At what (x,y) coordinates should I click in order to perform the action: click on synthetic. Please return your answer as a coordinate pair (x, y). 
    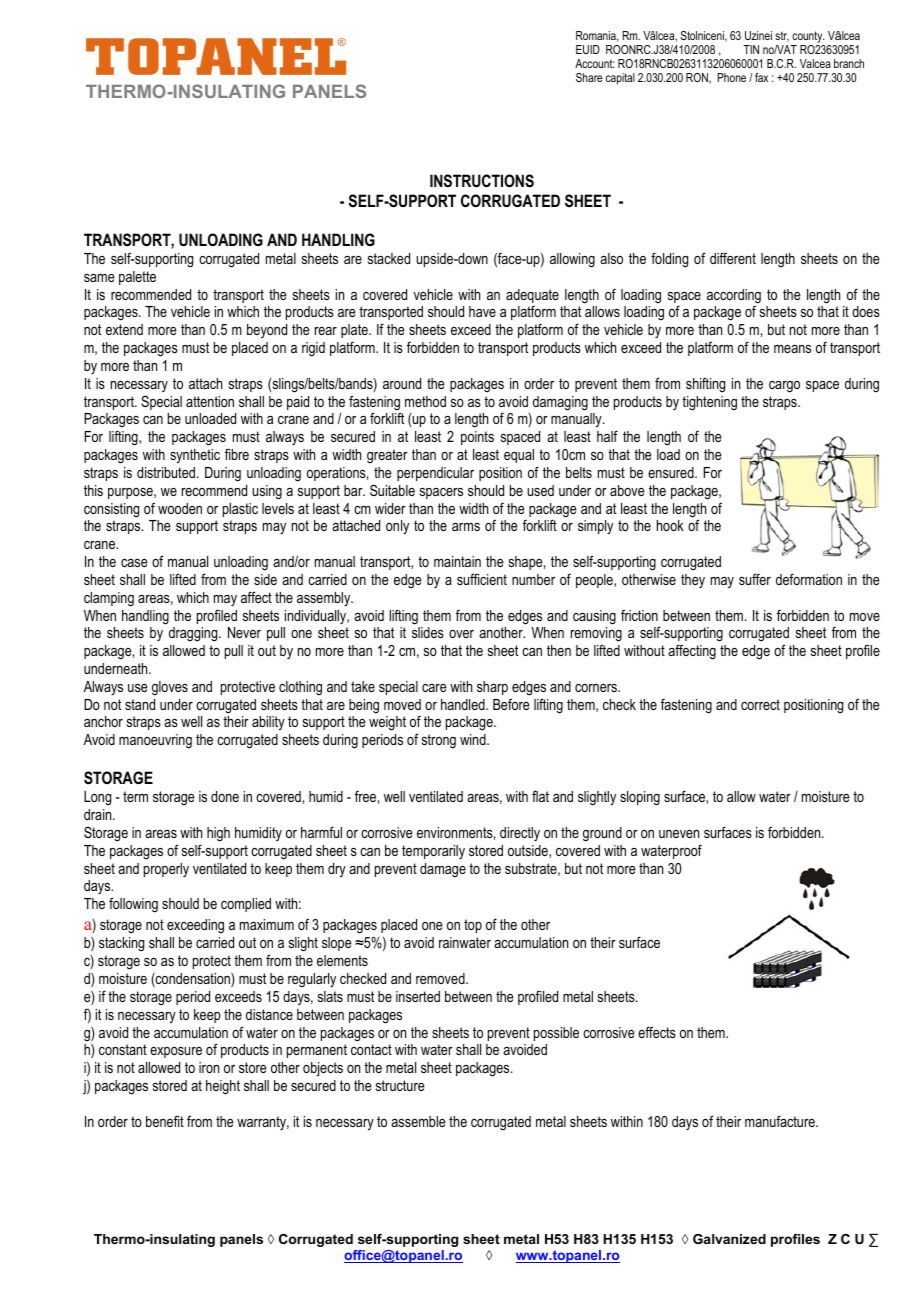
    Looking at the image, I should click on (195, 456).
